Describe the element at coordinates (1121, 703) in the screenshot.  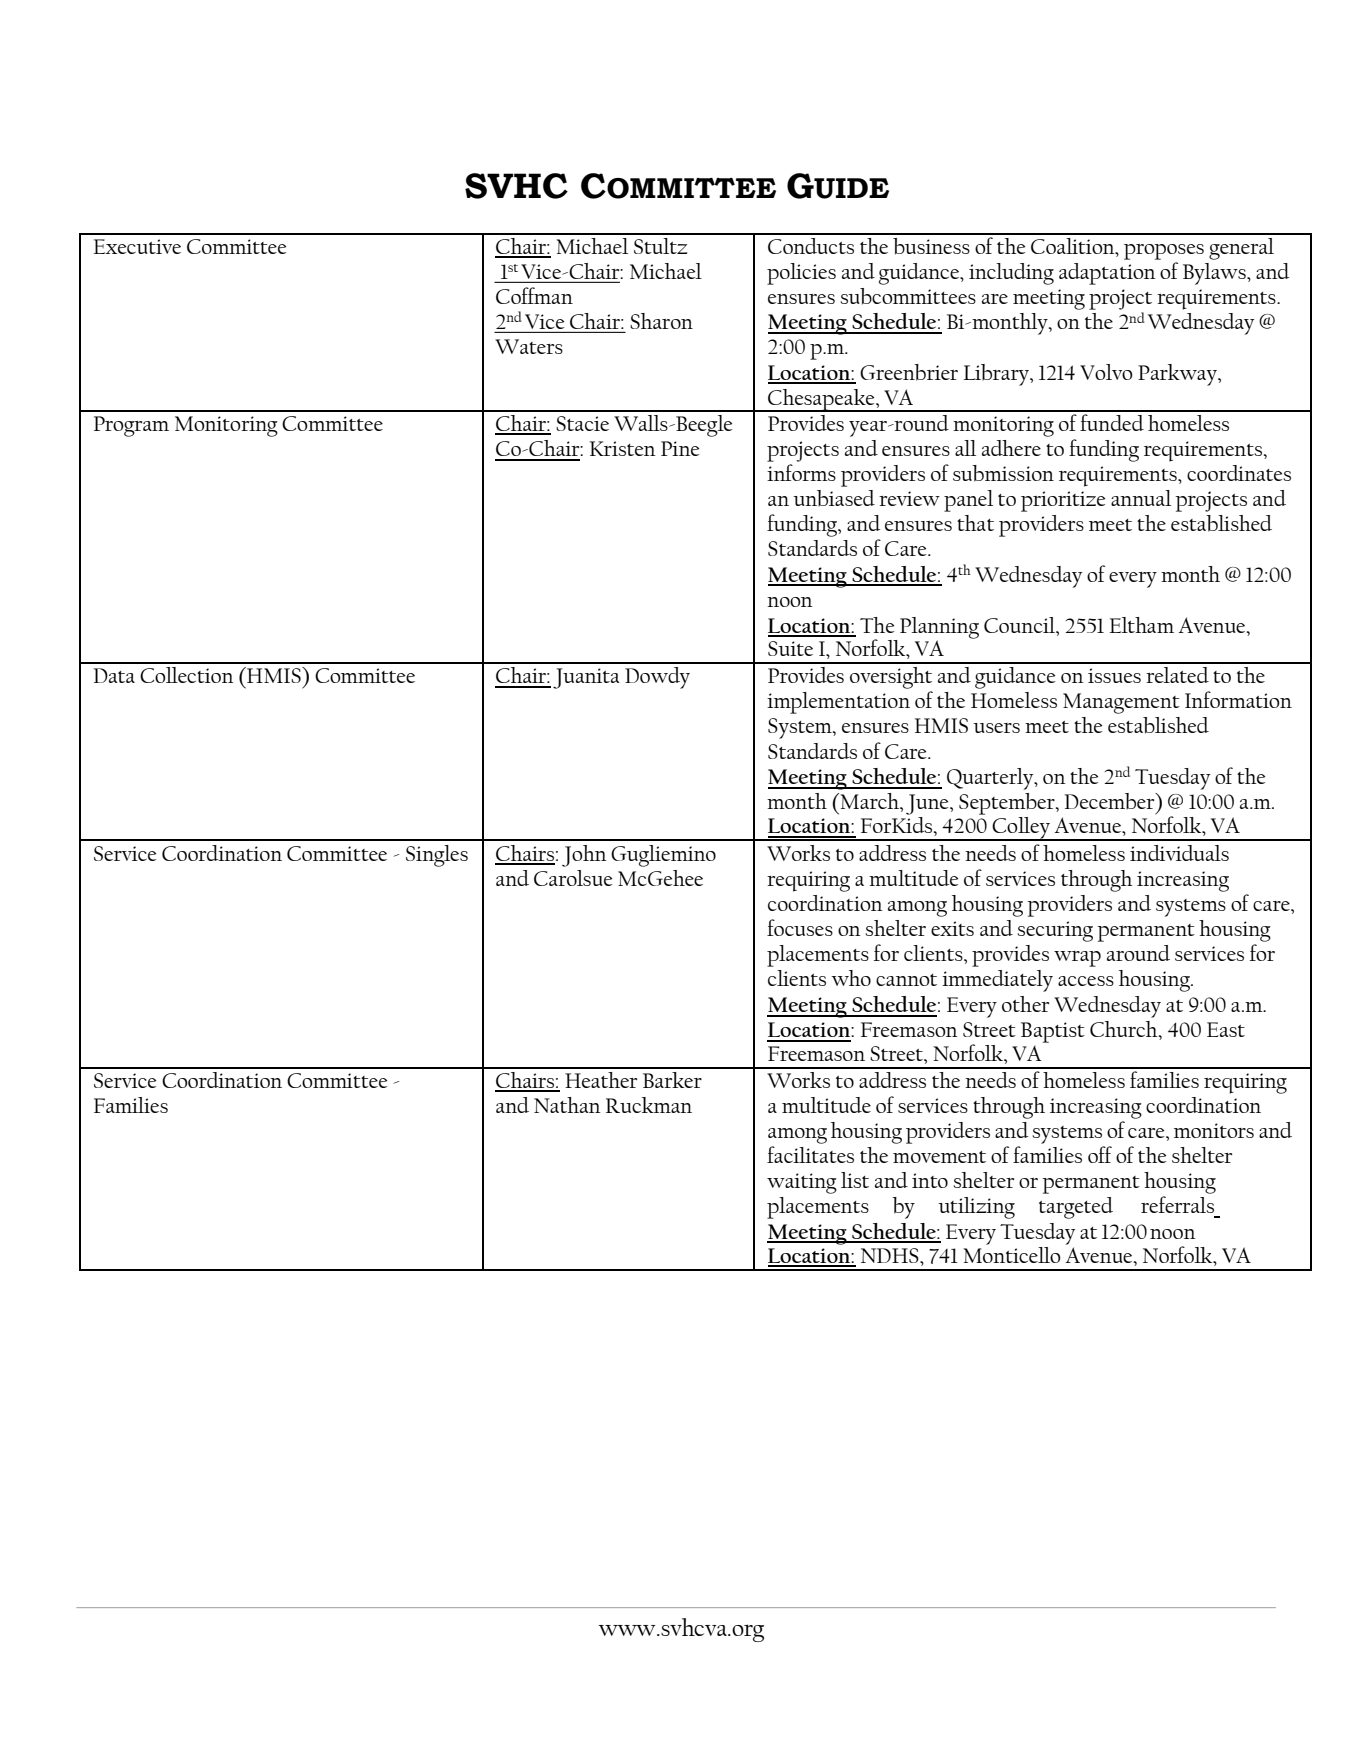
I see `Management` at that location.
